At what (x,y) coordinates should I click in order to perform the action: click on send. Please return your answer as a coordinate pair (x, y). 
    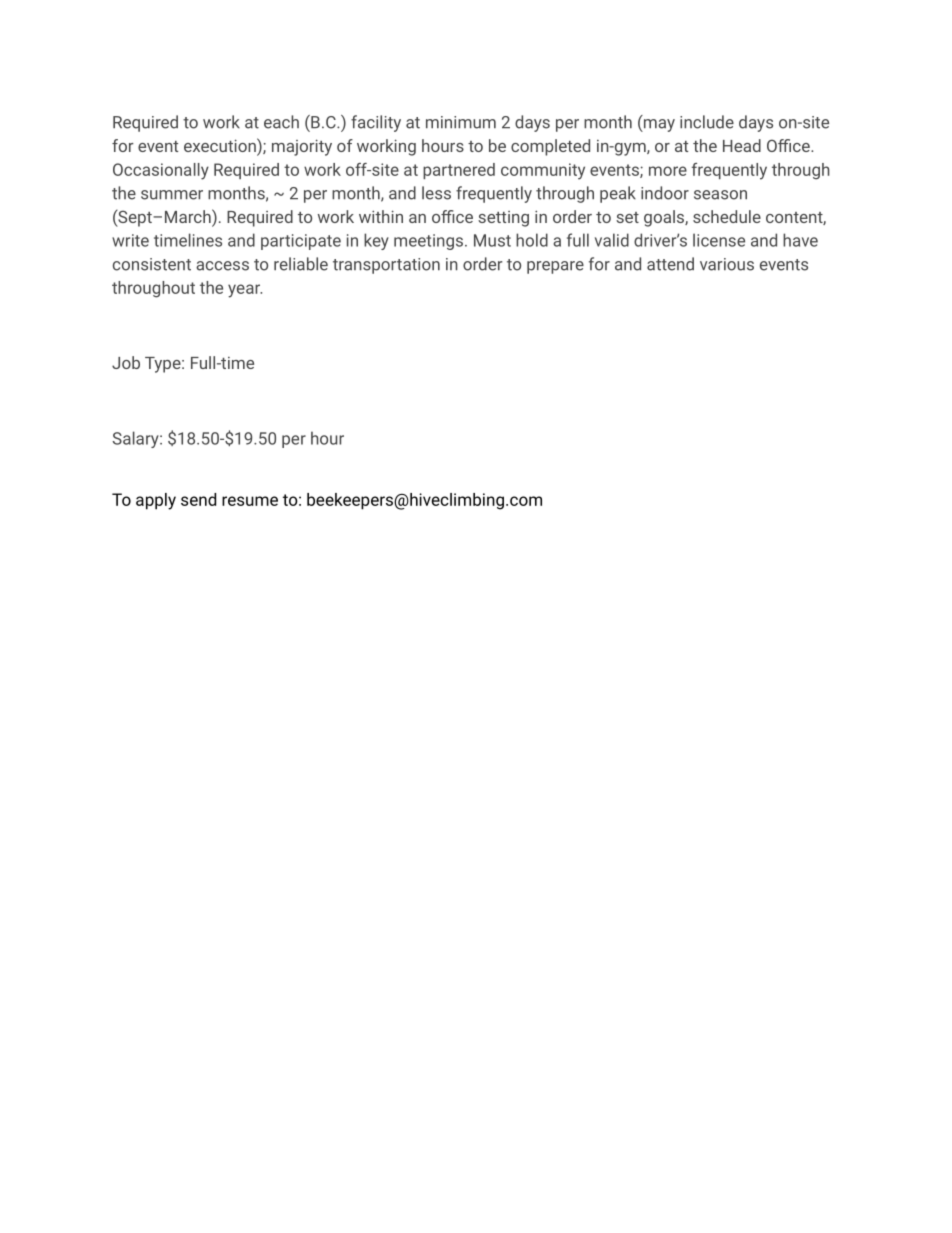
    Looking at the image, I should click on (198, 499).
